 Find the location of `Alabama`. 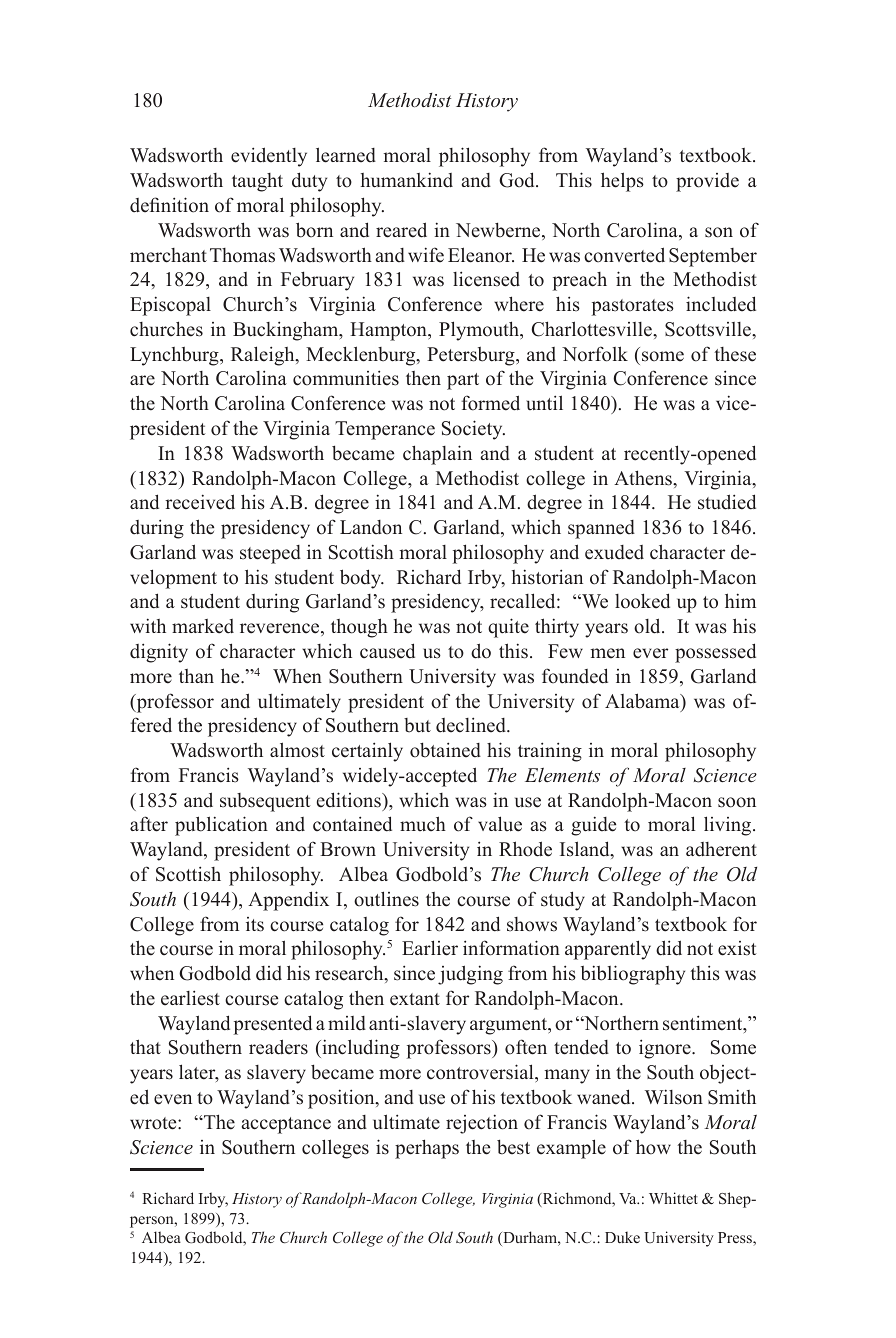

Alabama is located at coordinates (643, 702).
